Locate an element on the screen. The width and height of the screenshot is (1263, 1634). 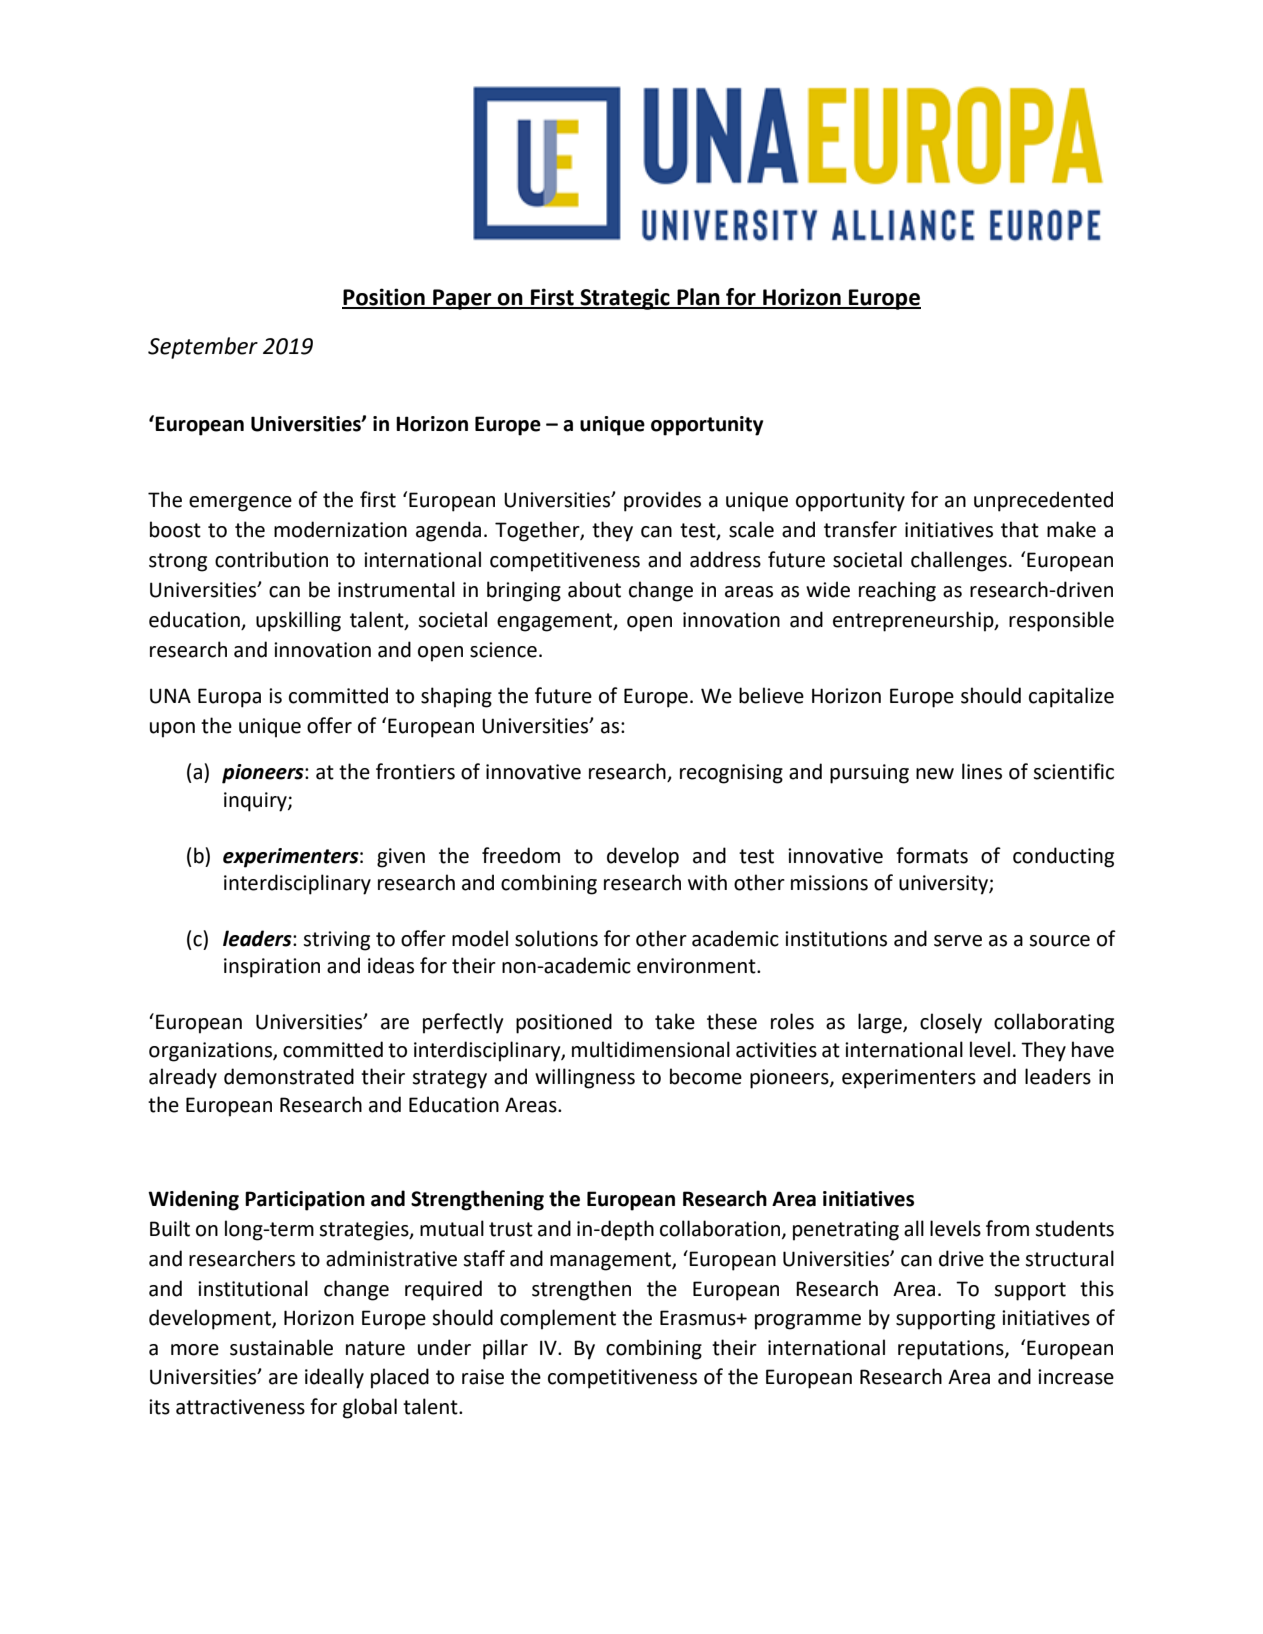
Plan is located at coordinates (698, 298).
